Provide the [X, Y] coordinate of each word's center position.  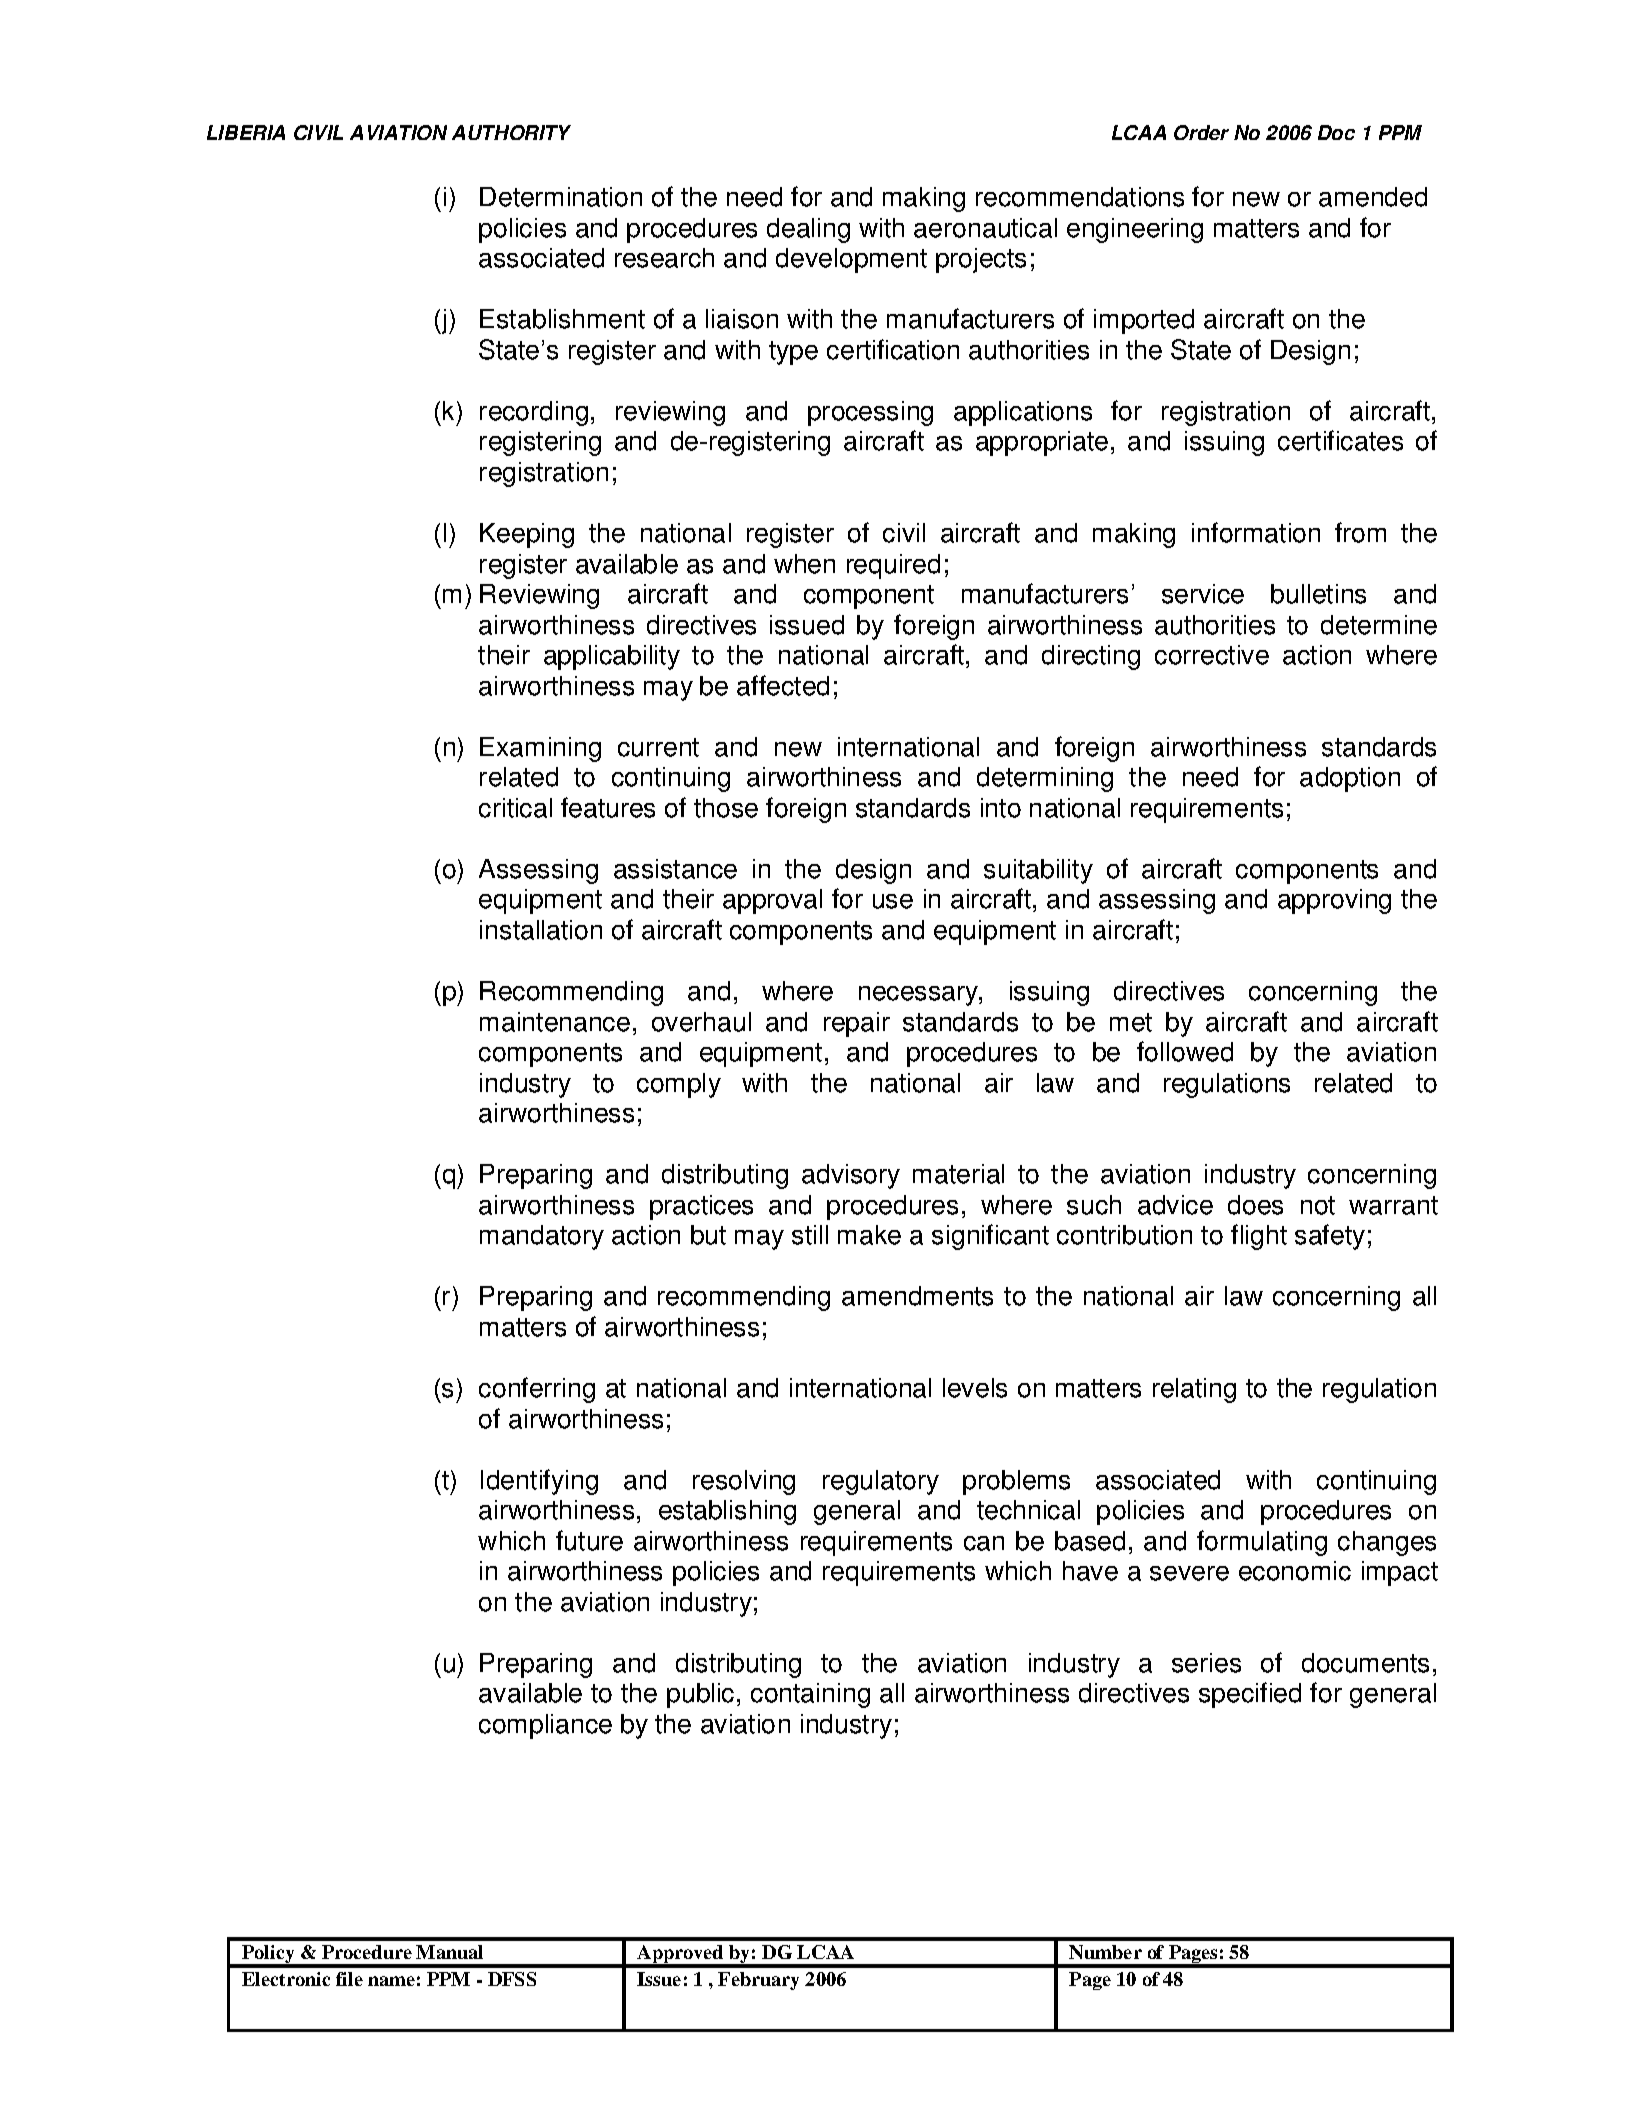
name [391, 1981]
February [758, 1981]
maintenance [555, 1022]
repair [857, 1024]
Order [1201, 132]
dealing [808, 230]
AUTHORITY [511, 132]
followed [1185, 1051]
